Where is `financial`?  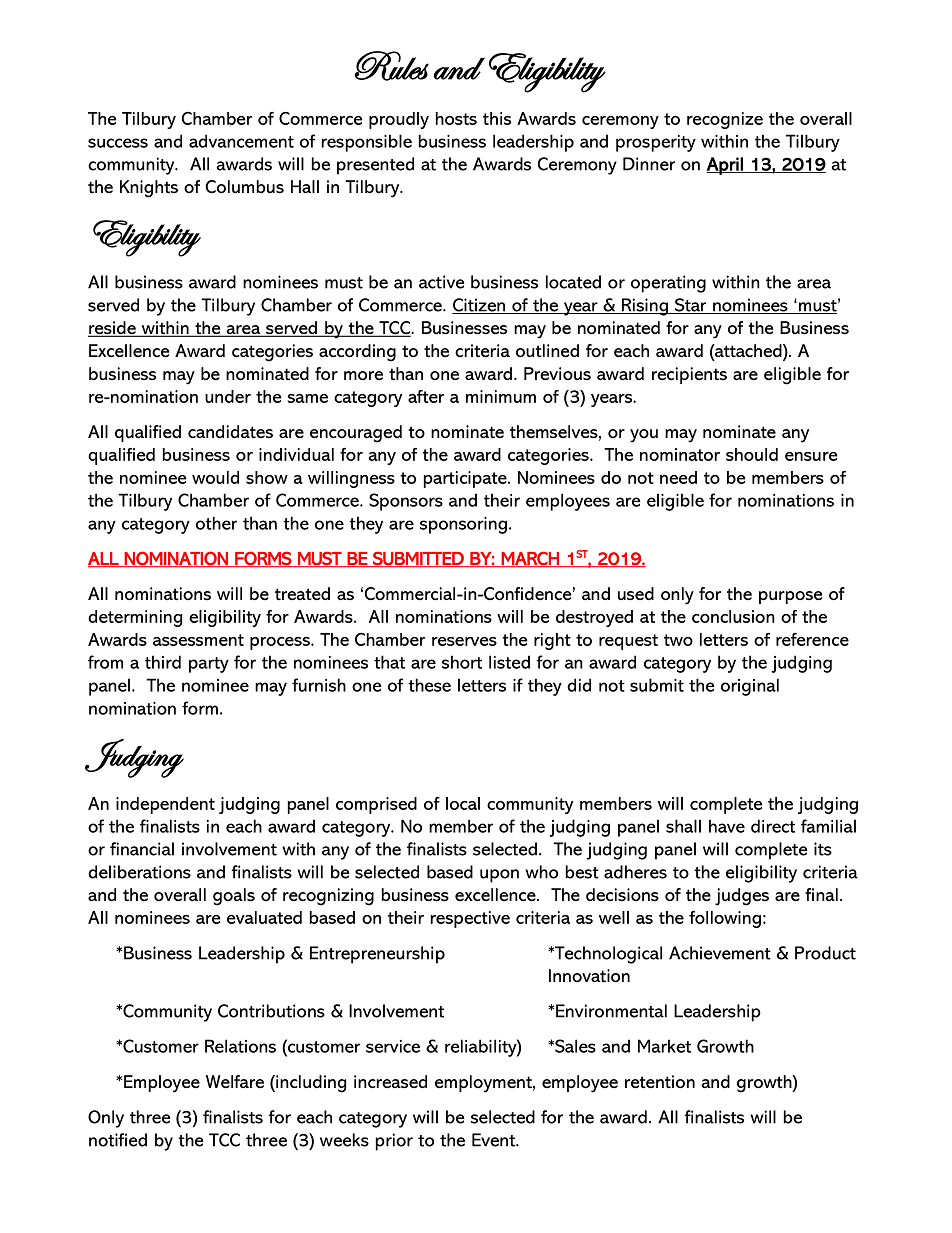
financial is located at coordinates (142, 849).
